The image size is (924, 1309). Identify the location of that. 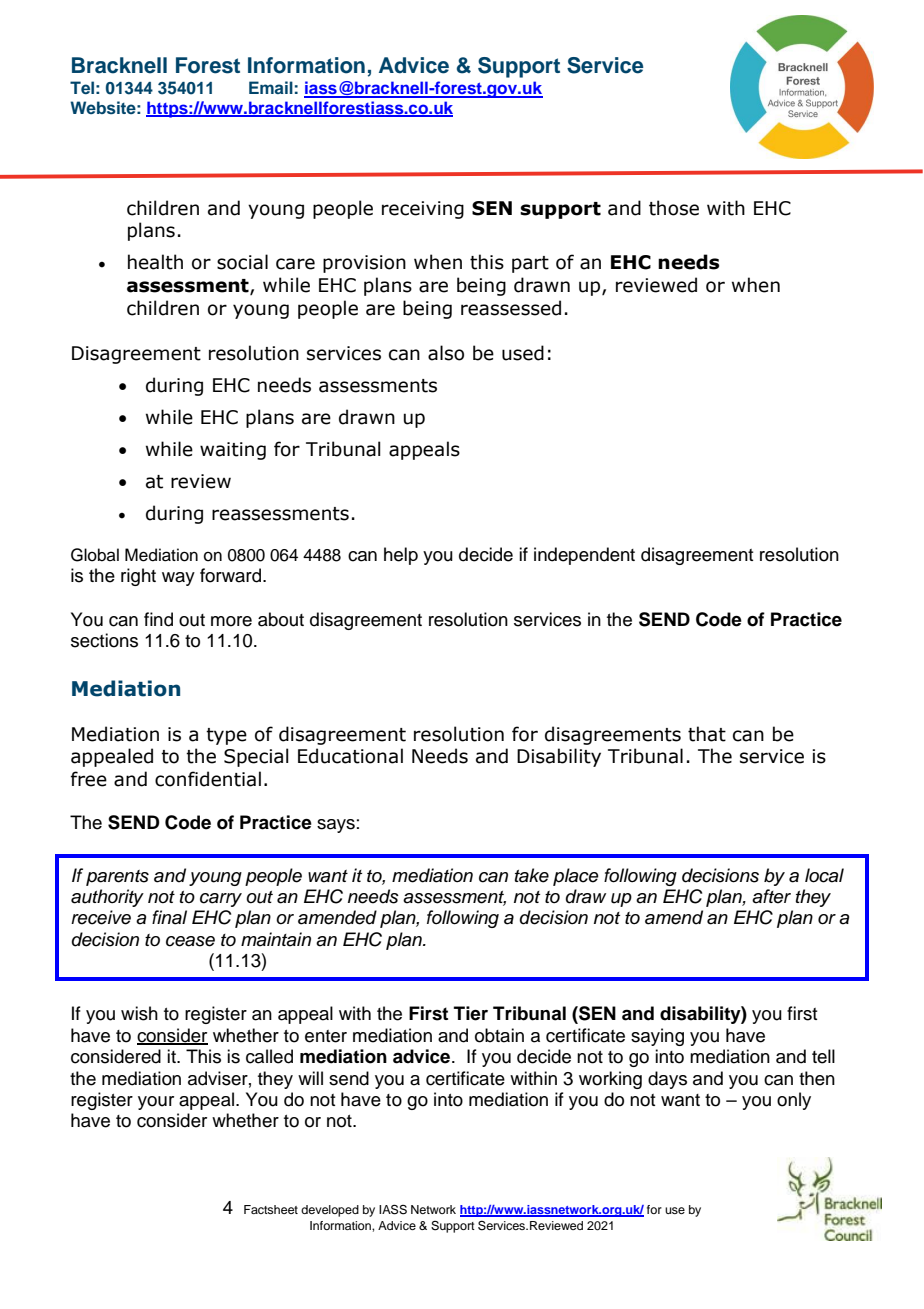
(707, 734).
